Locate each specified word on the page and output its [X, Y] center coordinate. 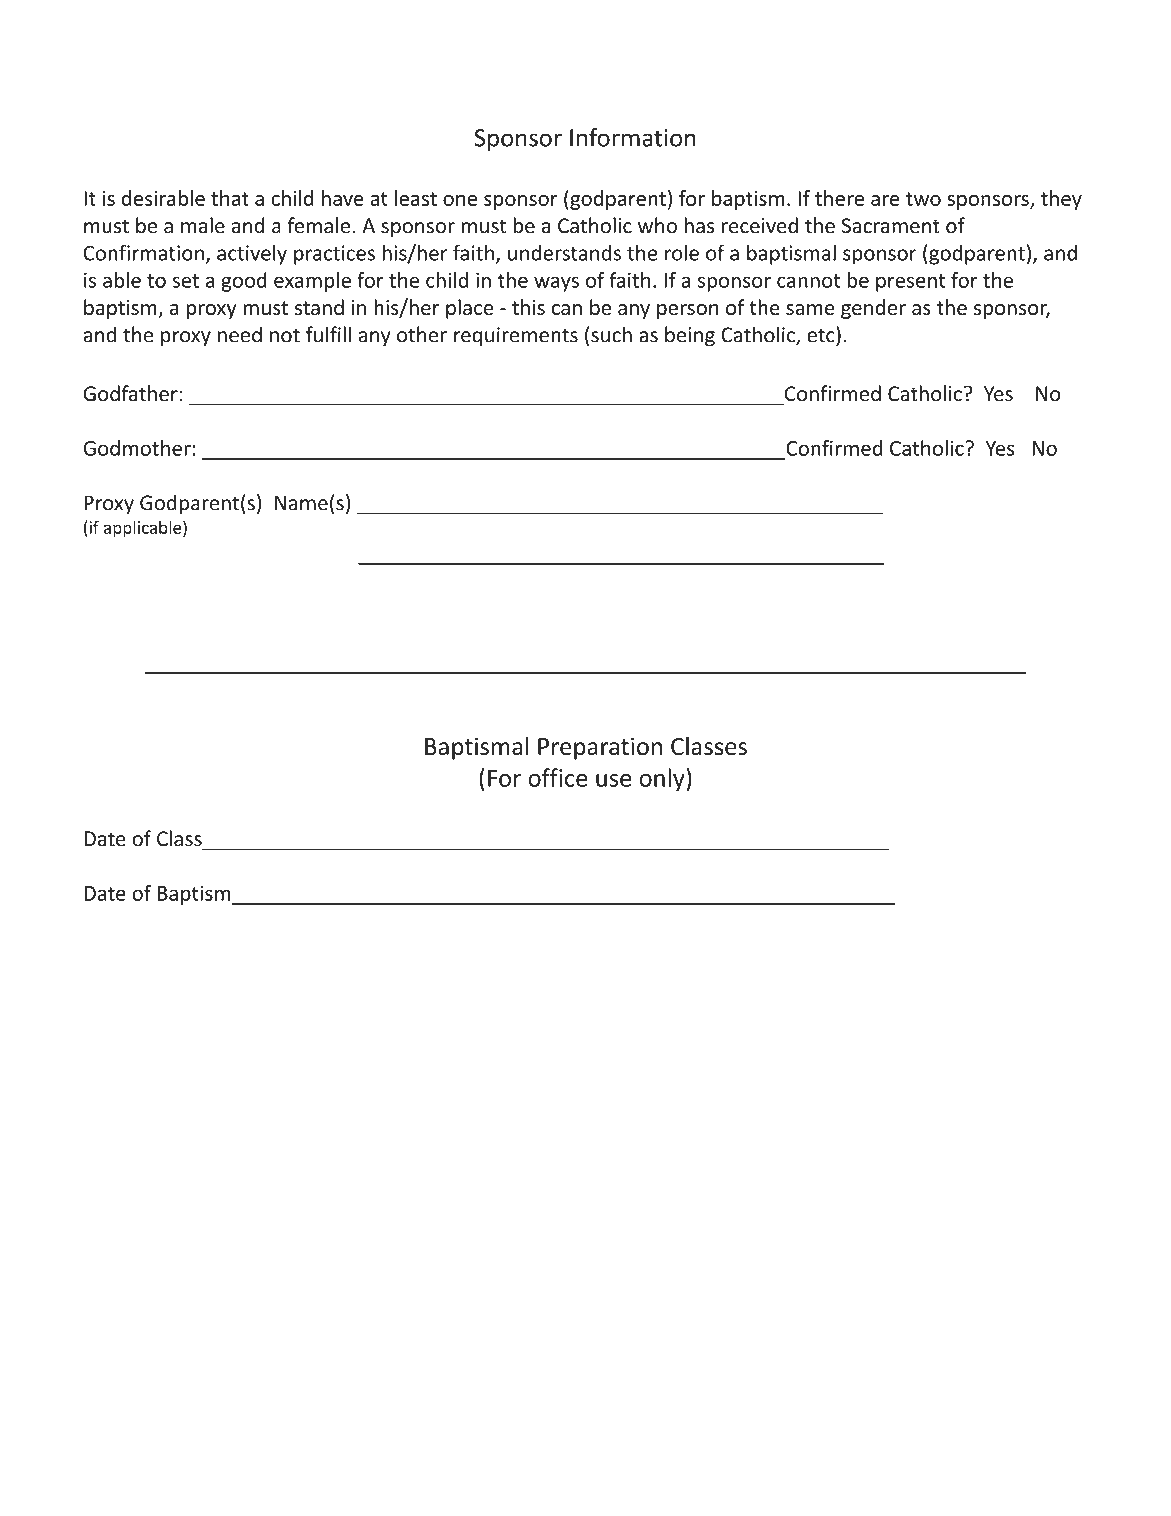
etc [822, 334]
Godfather [130, 393]
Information [633, 137]
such [611, 334]
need [240, 334]
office [558, 777]
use [614, 780]
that [230, 198]
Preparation [600, 748]
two [923, 199]
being [690, 336]
